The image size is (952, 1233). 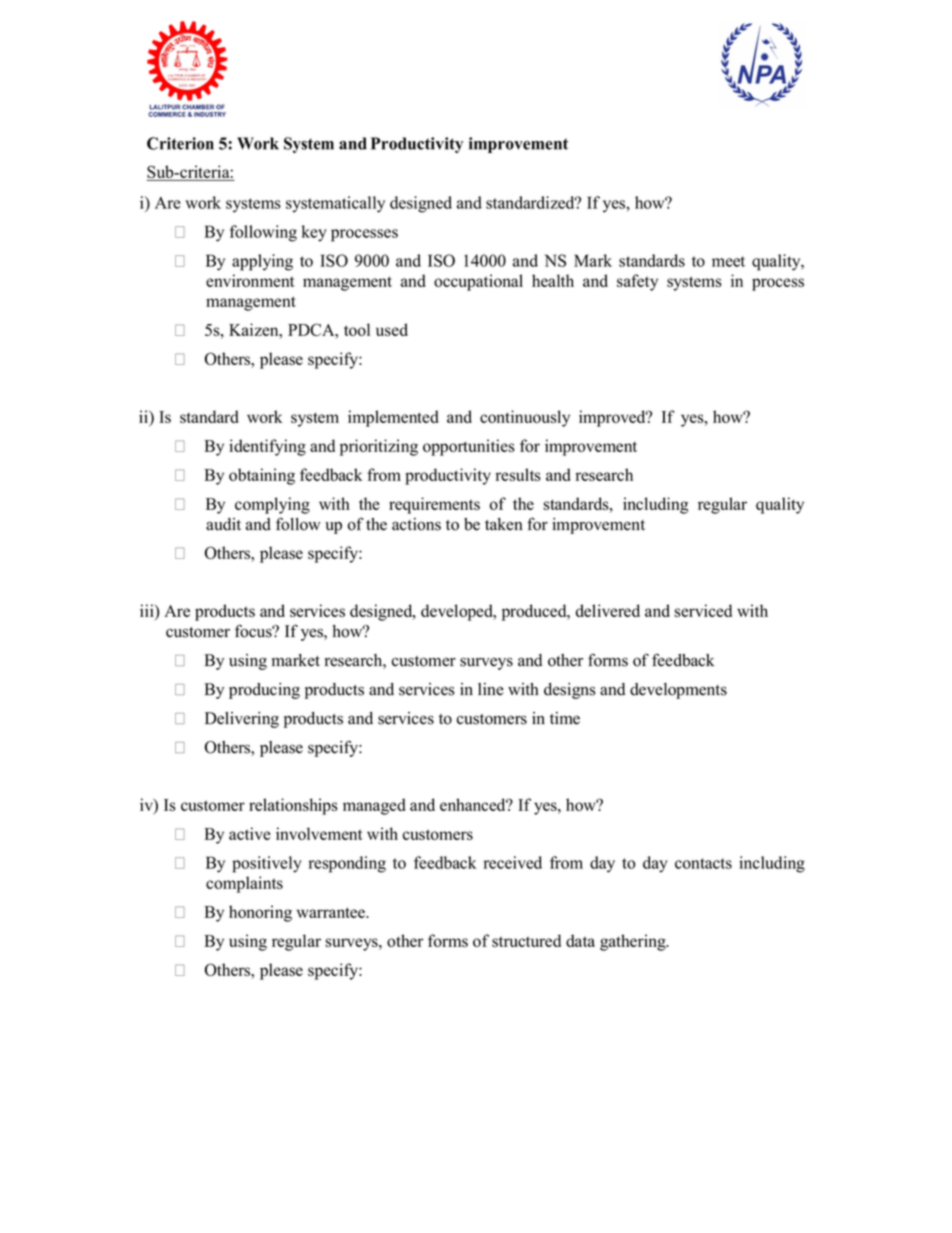 I want to click on identifying, so click(x=267, y=447).
